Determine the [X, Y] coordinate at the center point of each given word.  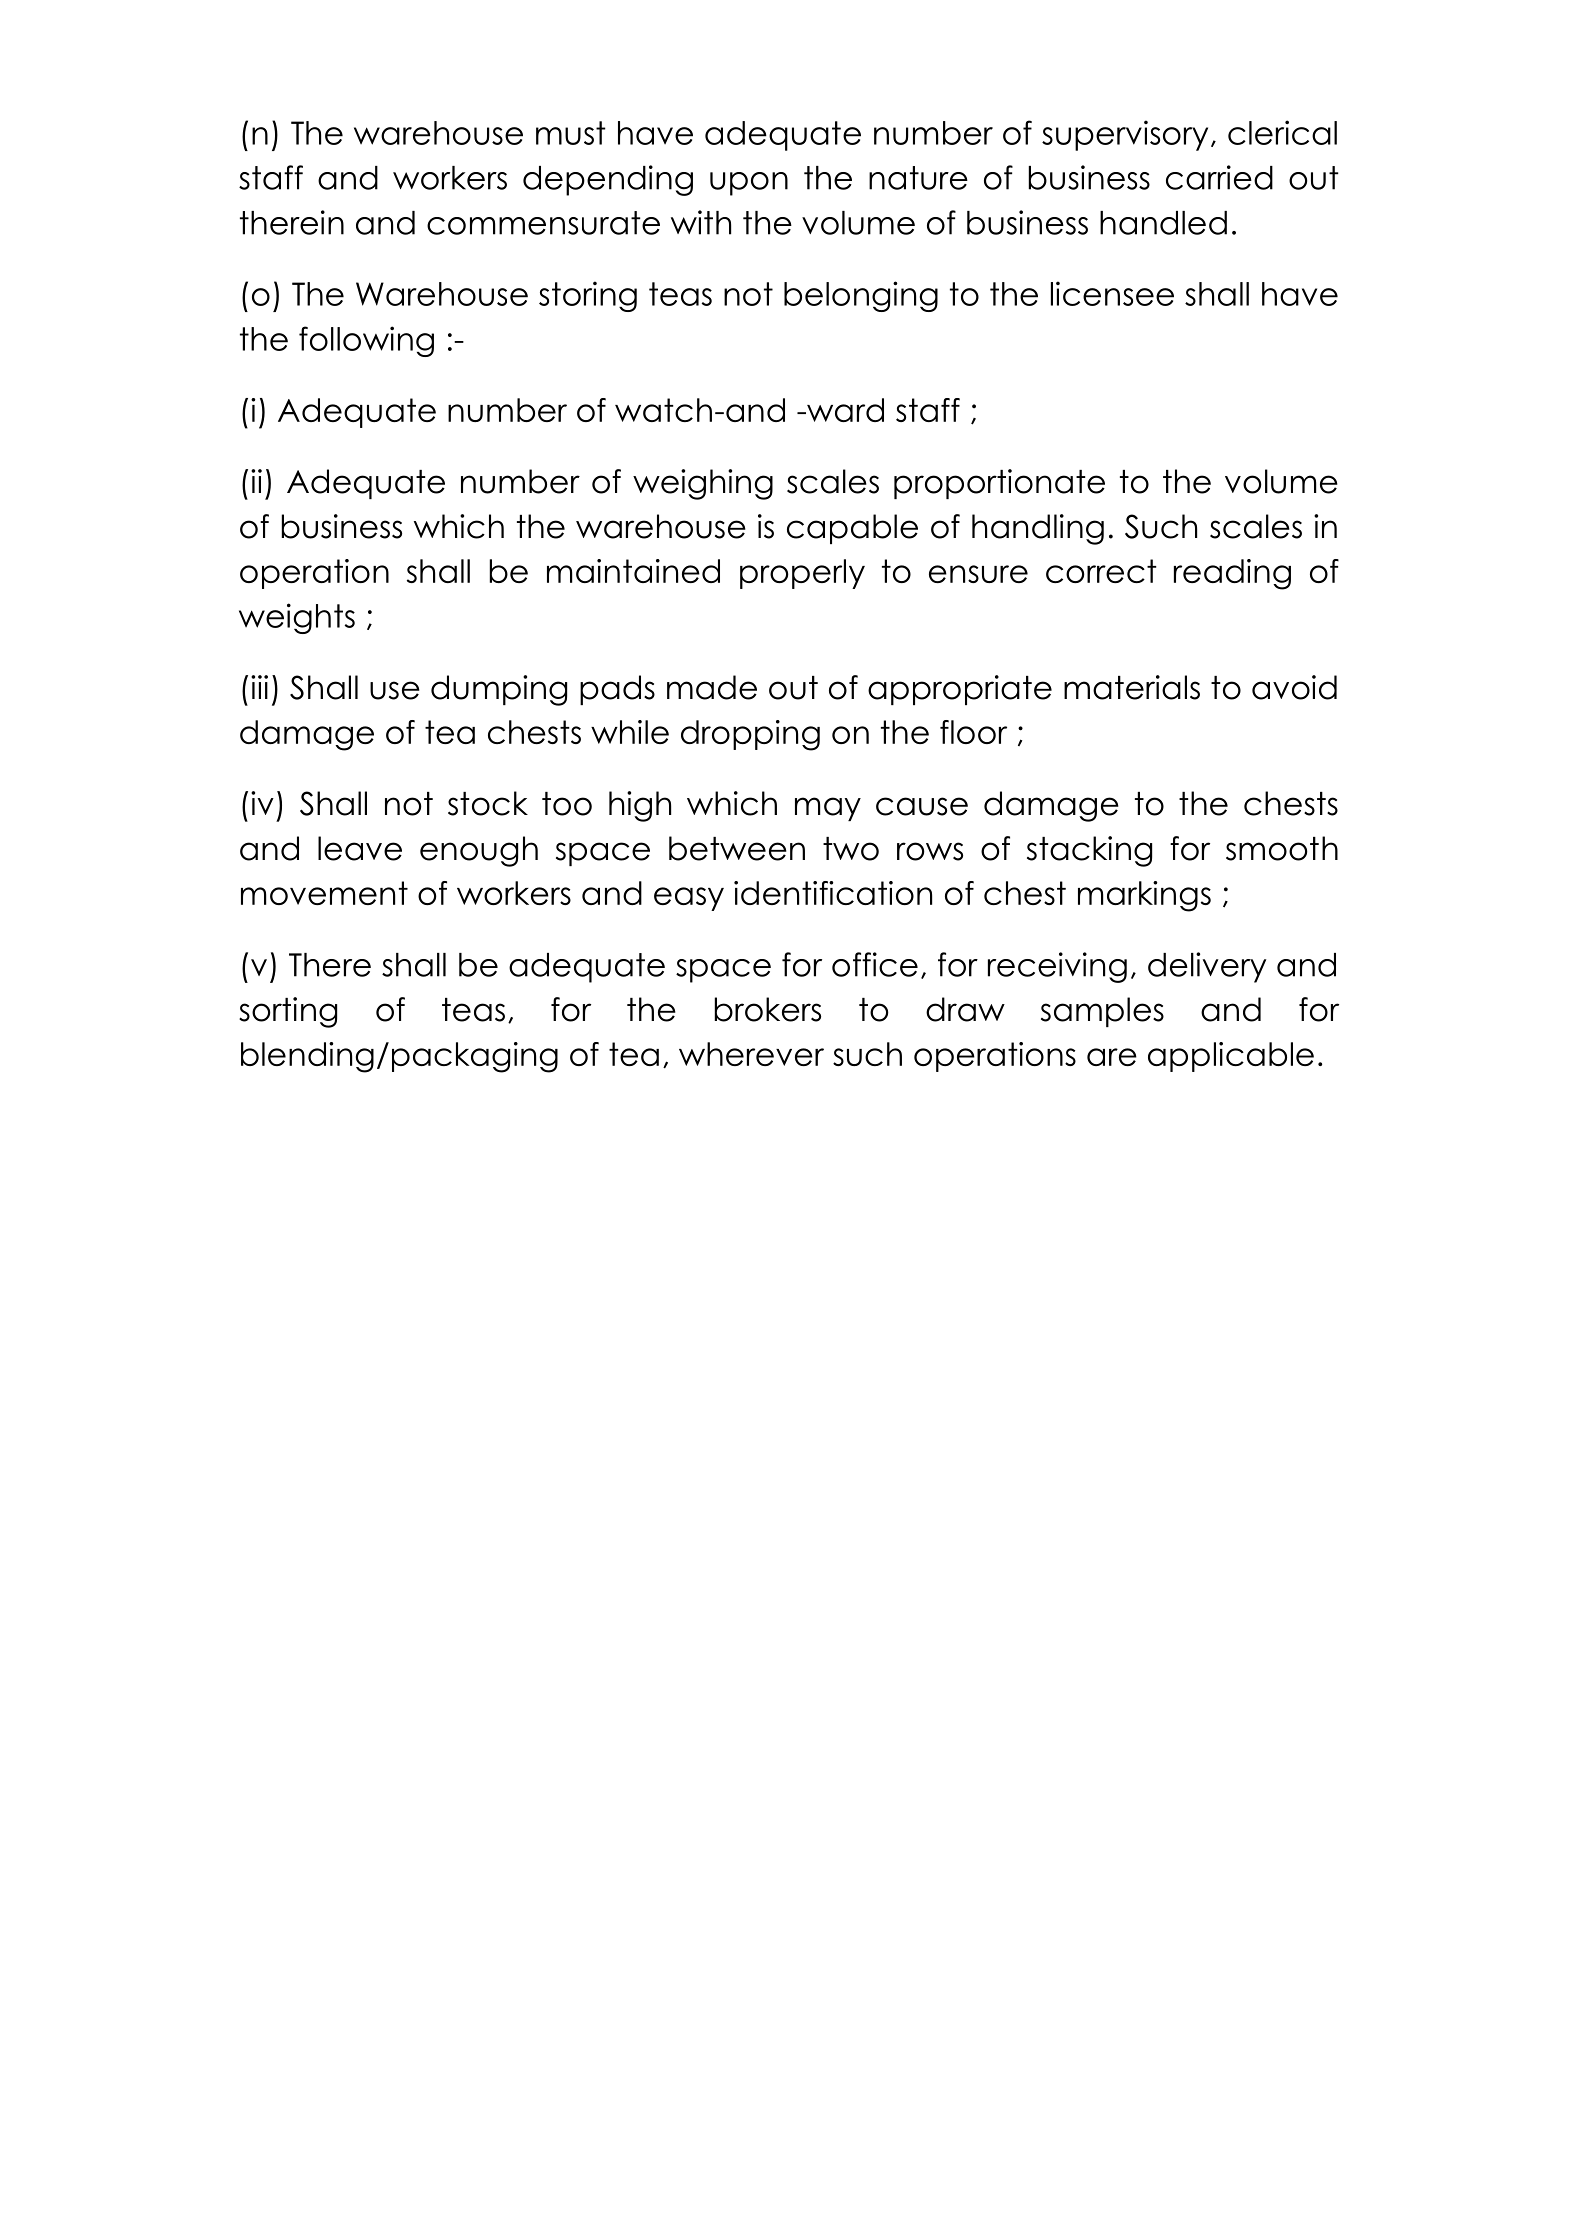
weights [297, 618]
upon [749, 184]
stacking [1089, 851]
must [571, 133]
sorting [288, 1012]
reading [1232, 574]
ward [844, 410]
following [366, 341]
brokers [768, 1009]
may [828, 809]
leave [360, 848]
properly [802, 574]
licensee [1112, 293]
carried [1219, 177]
